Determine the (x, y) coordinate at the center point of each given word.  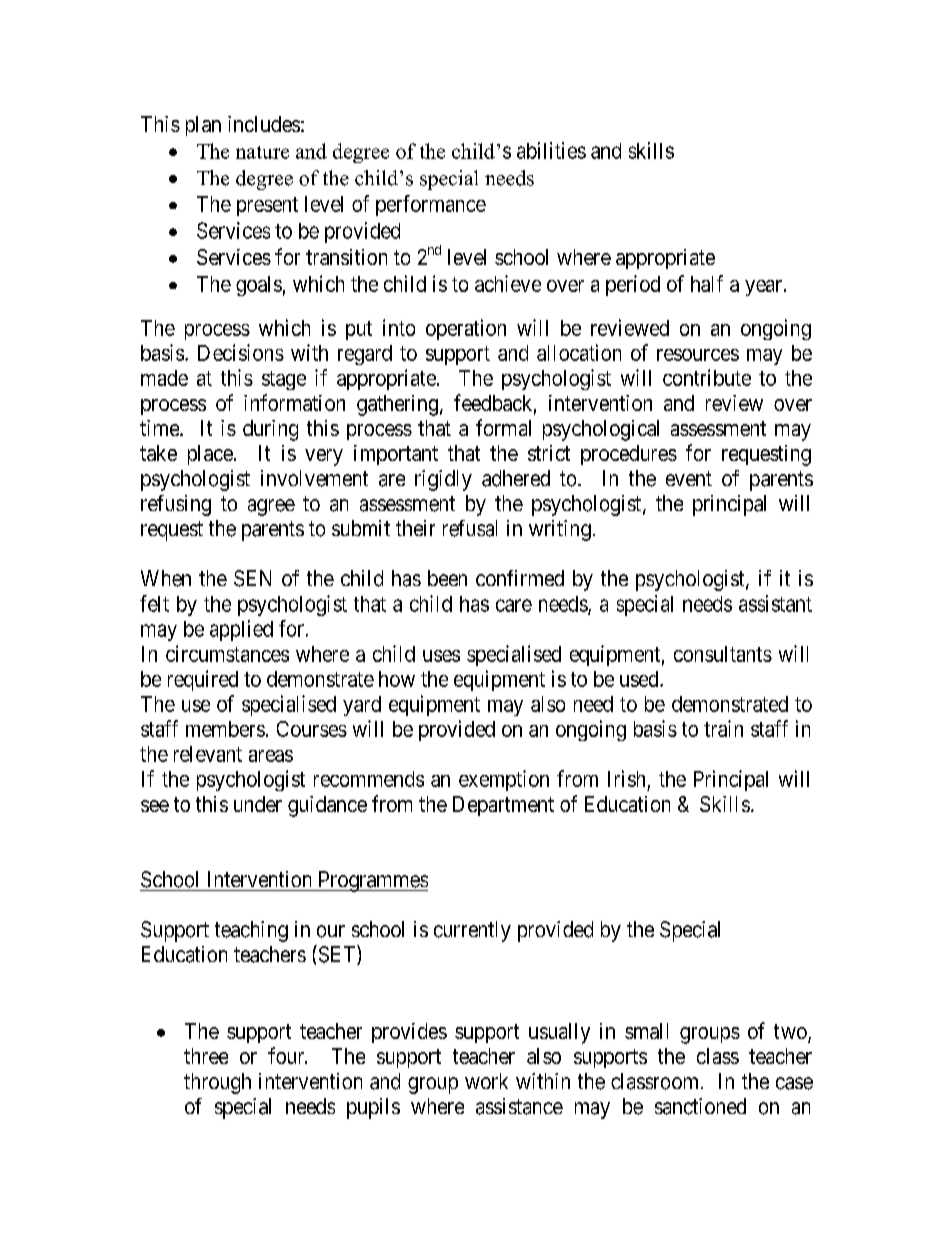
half (707, 283)
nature (262, 152)
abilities (551, 150)
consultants (723, 654)
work (486, 1081)
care (514, 605)
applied (241, 630)
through (217, 1083)
